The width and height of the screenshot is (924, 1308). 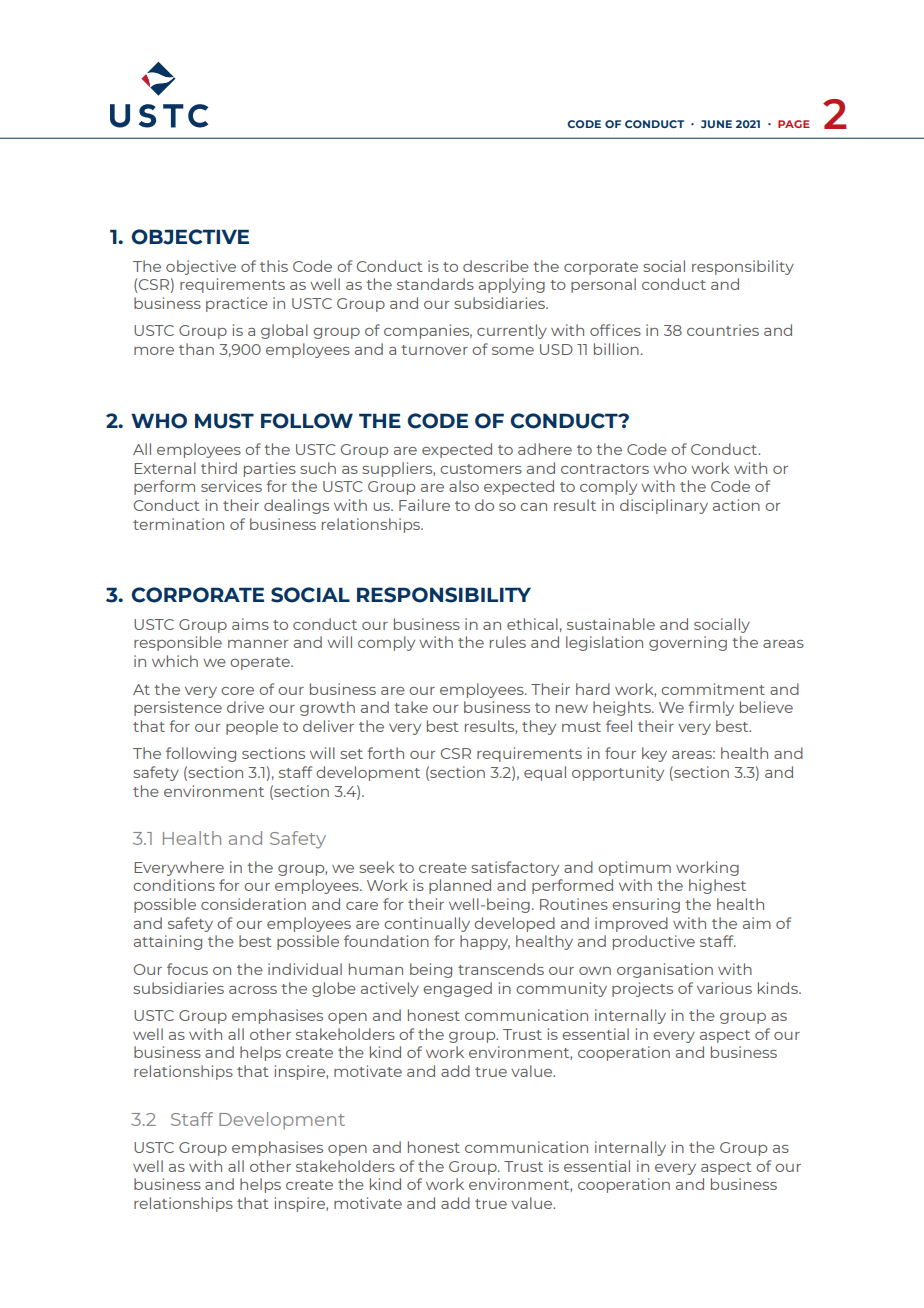 What do you see at coordinates (736, 505) in the screenshot?
I see `action` at bounding box center [736, 505].
